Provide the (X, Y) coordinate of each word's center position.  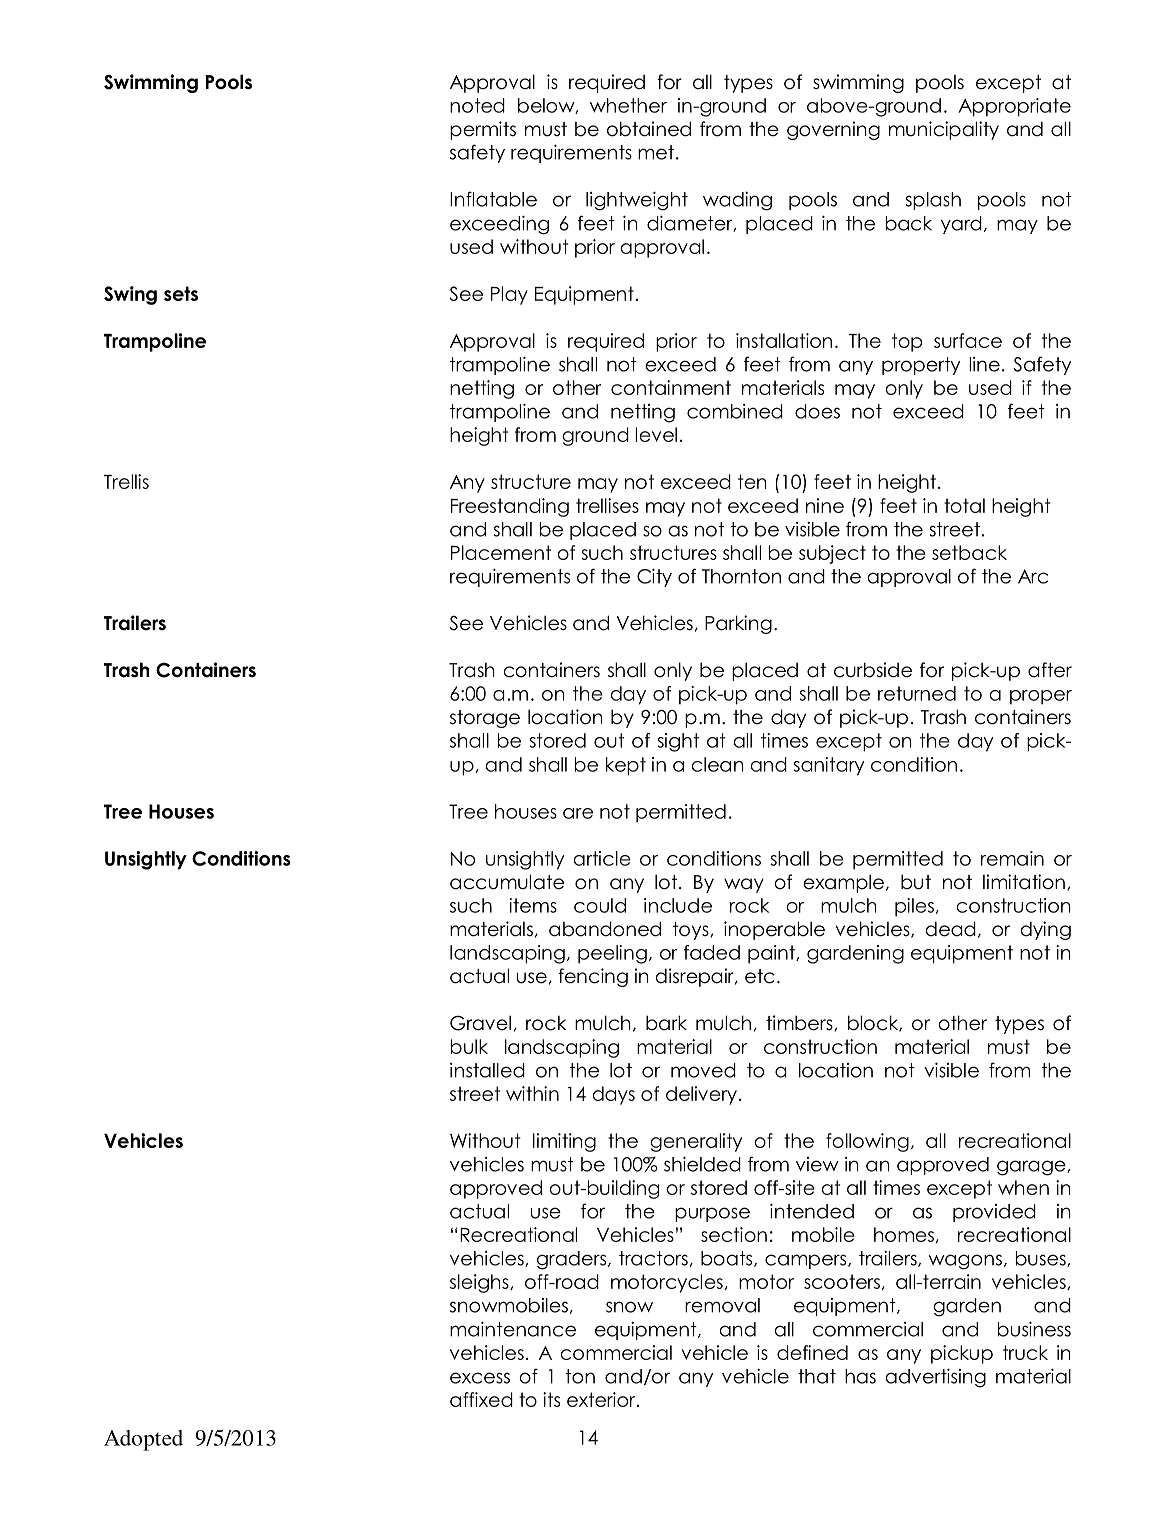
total (964, 505)
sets (181, 293)
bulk (469, 1046)
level (656, 434)
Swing (130, 295)
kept (626, 766)
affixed (481, 1399)
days (613, 1095)
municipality (944, 130)
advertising (935, 1378)
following (867, 1142)
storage (485, 719)
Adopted (143, 1440)
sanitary (828, 766)
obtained (649, 129)
